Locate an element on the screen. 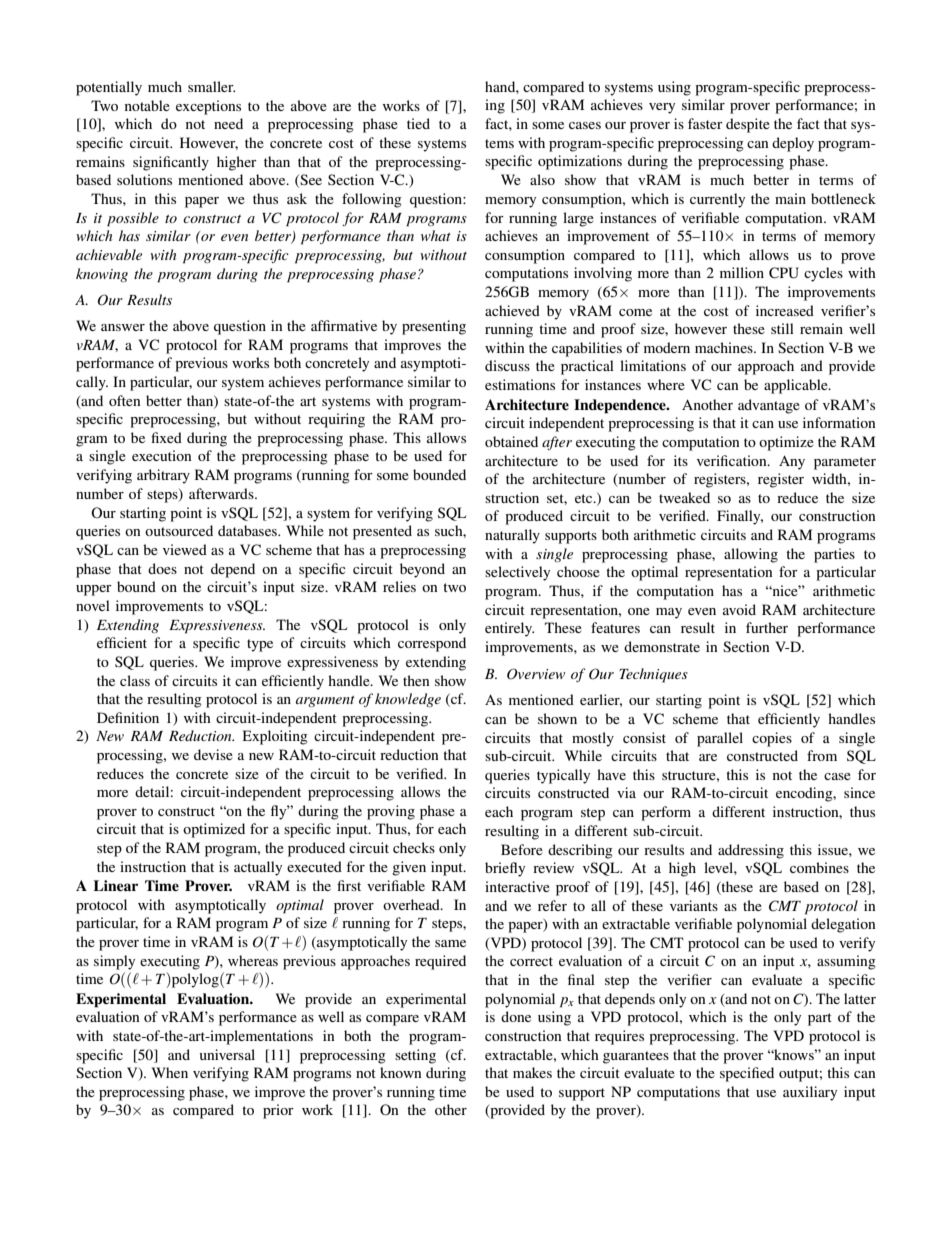  fixed is located at coordinates (166, 437).
